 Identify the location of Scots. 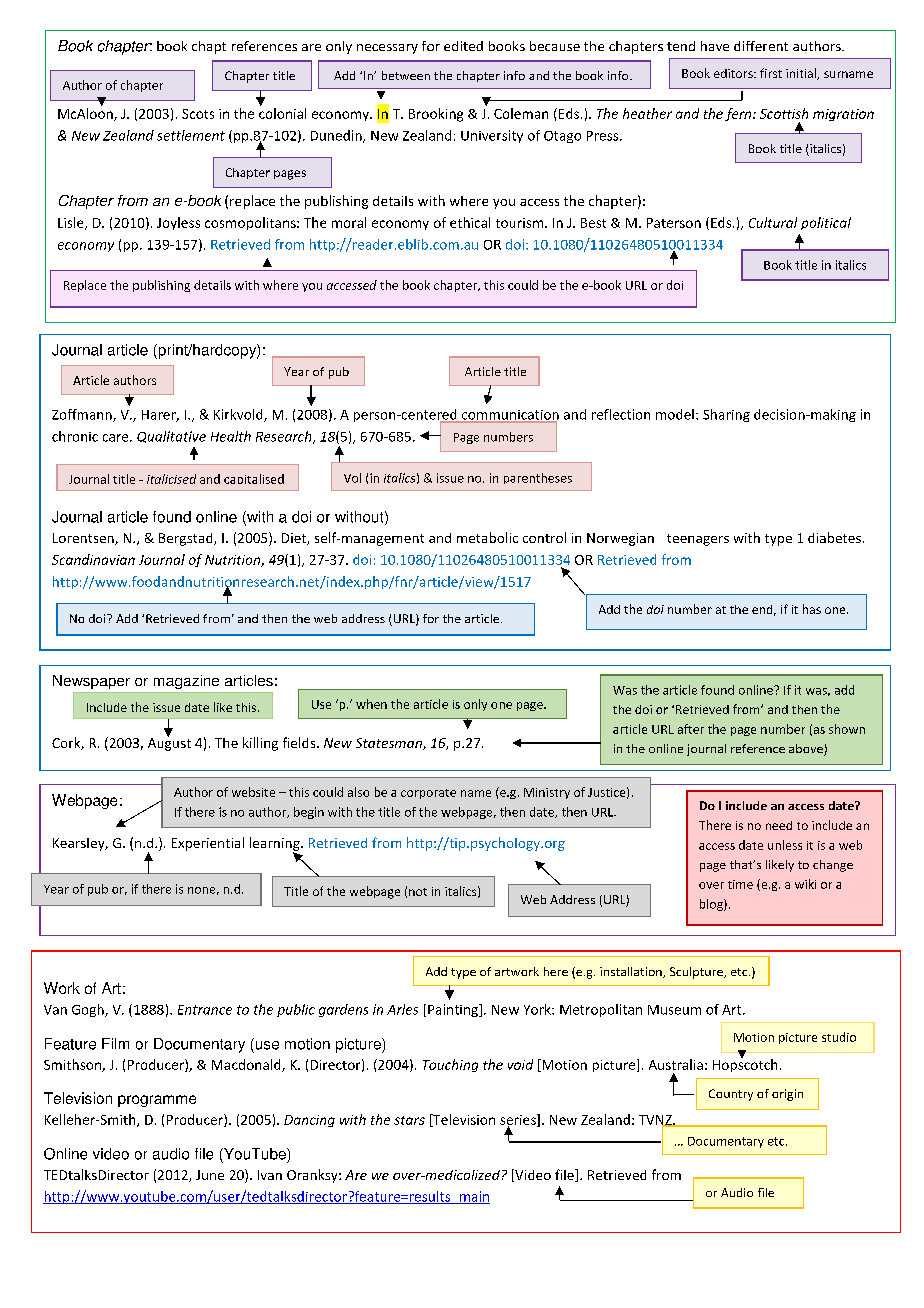
(198, 114).
